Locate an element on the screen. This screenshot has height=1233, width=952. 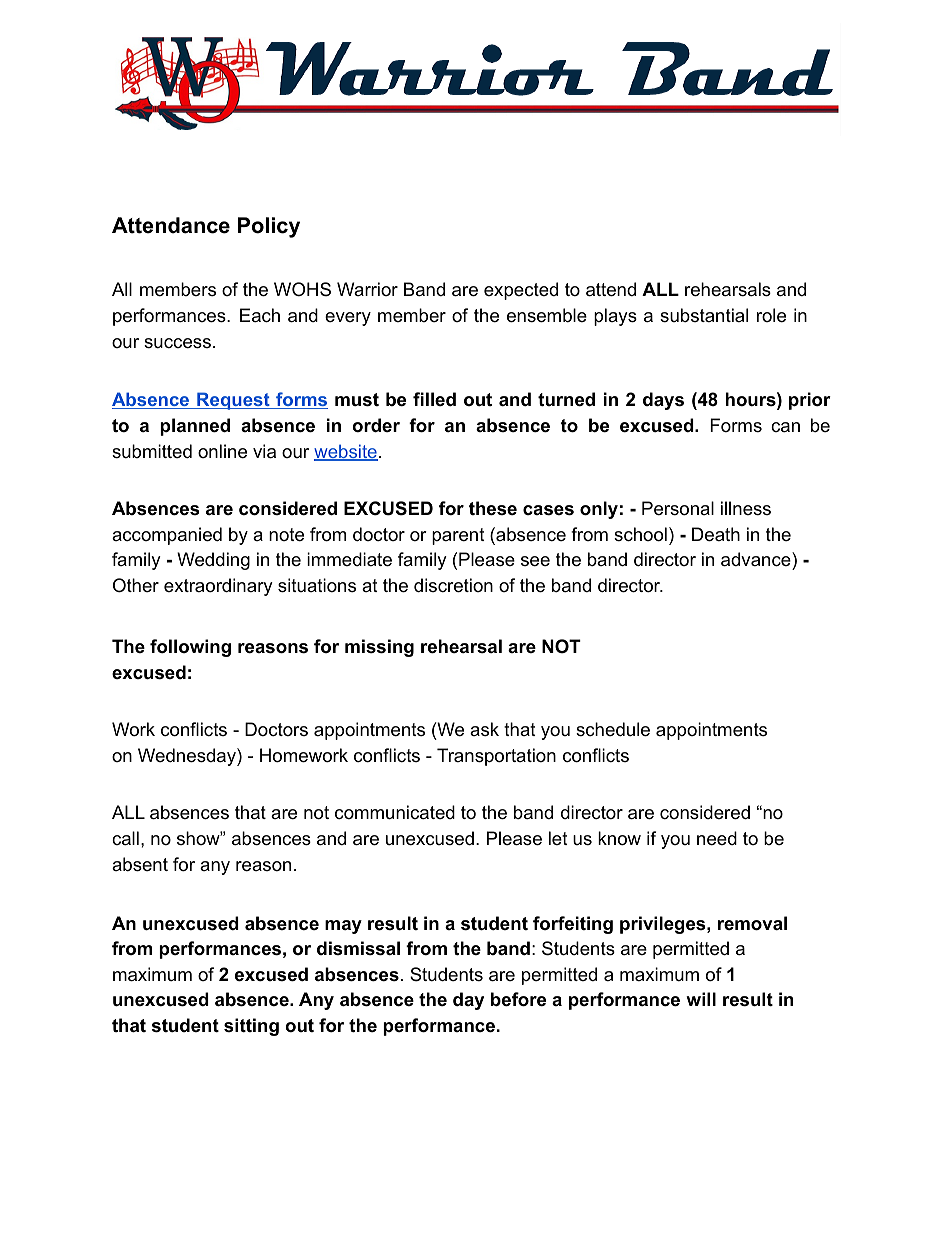
following is located at coordinates (190, 648).
